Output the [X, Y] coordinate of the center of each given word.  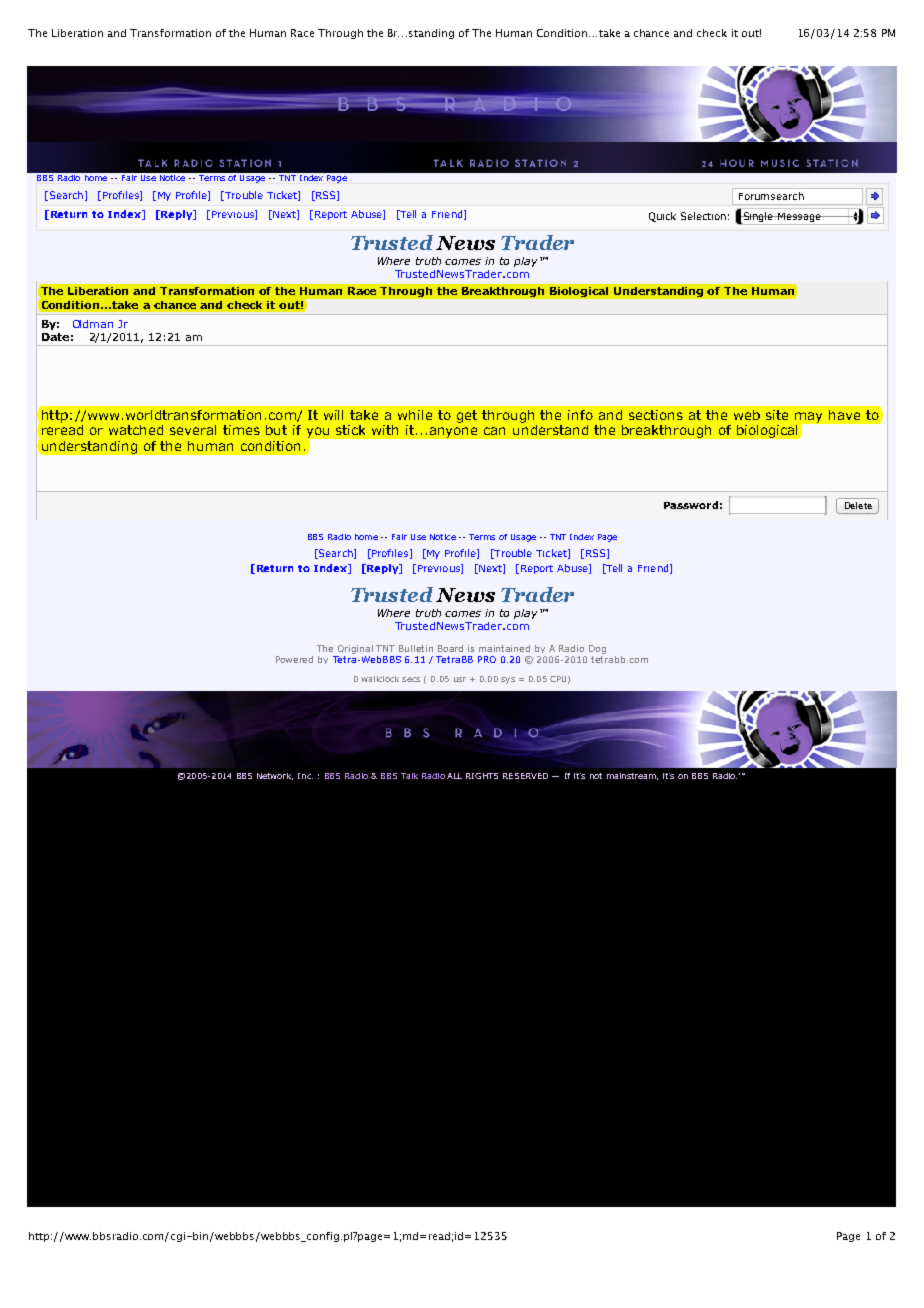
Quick [662, 217]
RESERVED [525, 776]
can [494, 431]
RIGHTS [482, 776]
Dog [597, 649]
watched [136, 430]
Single [758, 218]
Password [691, 505]
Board [450, 648]
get [467, 416]
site [777, 415]
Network [275, 776]
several [193, 430]
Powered [294, 659]
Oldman [93, 324]
